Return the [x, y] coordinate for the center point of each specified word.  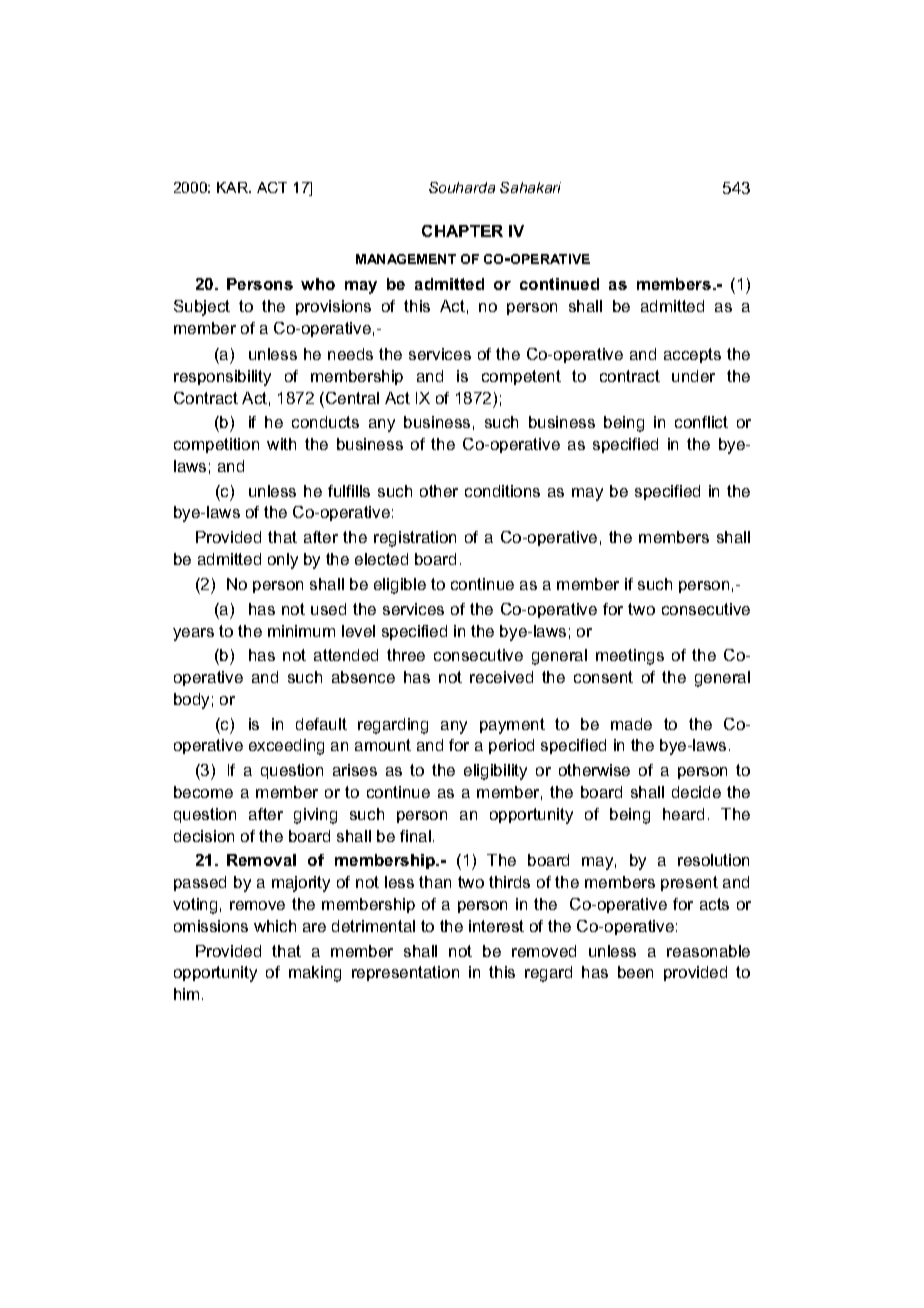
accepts [692, 355]
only [283, 561]
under [693, 376]
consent [603, 677]
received [501, 677]
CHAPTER [462, 231]
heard [683, 814]
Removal [261, 860]
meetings [630, 657]
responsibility [222, 378]
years [193, 634]
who [318, 284]
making [315, 974]
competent [521, 377]
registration [415, 539]
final [415, 836]
